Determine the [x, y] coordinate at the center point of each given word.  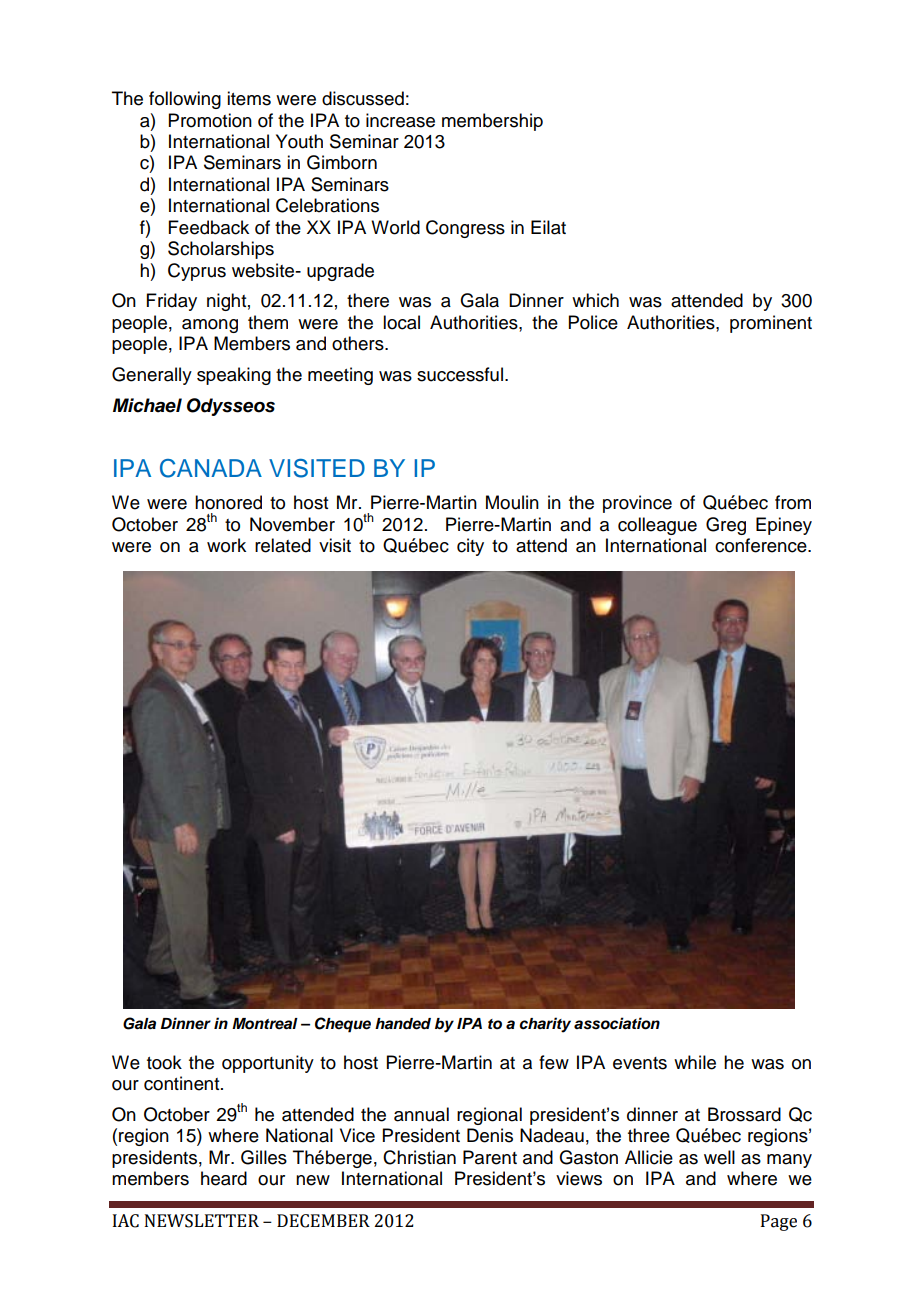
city [470, 547]
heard [224, 1178]
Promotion [210, 120]
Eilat [548, 227]
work [226, 545]
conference [762, 545]
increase [400, 120]
